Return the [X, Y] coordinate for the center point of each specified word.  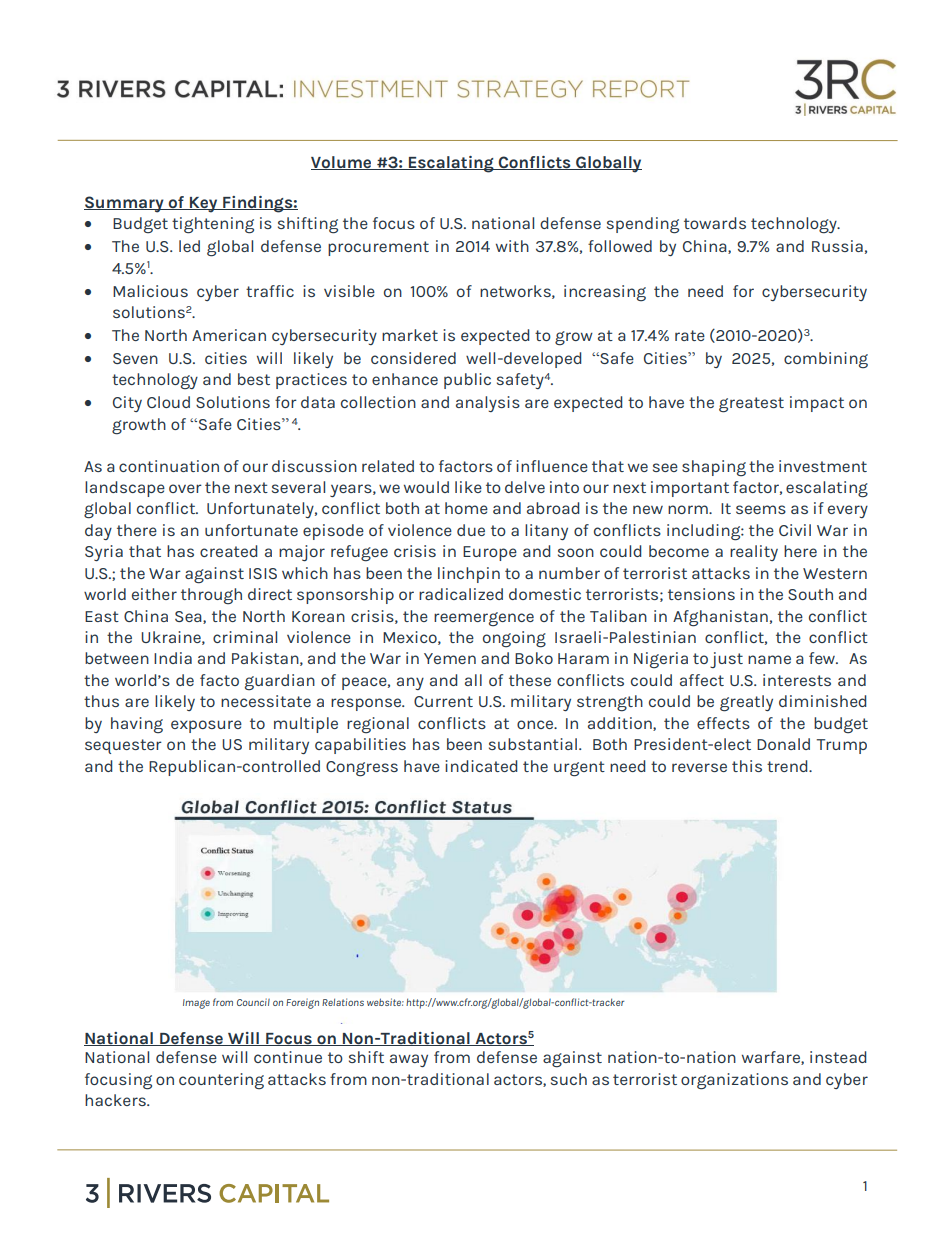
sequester [123, 746]
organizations [734, 1081]
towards [715, 223]
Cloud [168, 402]
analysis [488, 404]
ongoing [514, 639]
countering [221, 1081]
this [747, 766]
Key [204, 205]
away [409, 1060]
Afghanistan [720, 618]
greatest [751, 405]
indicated [481, 766]
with [512, 246]
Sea [189, 617]
